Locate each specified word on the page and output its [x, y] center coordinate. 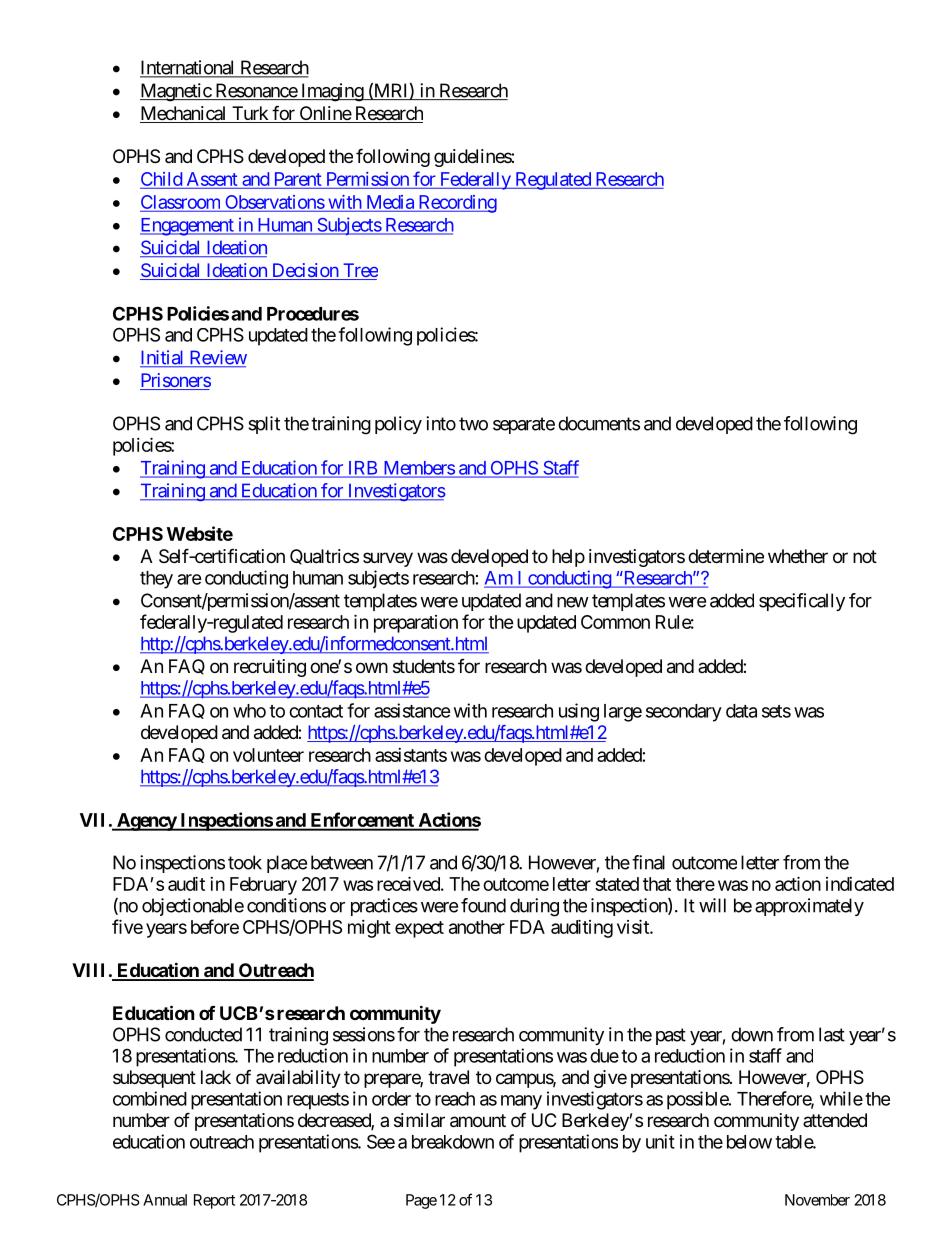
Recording [456, 204]
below [749, 1142]
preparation [416, 624]
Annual [165, 1200]
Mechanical [184, 114]
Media [390, 202]
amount [478, 1121]
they [156, 580]
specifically [802, 602]
